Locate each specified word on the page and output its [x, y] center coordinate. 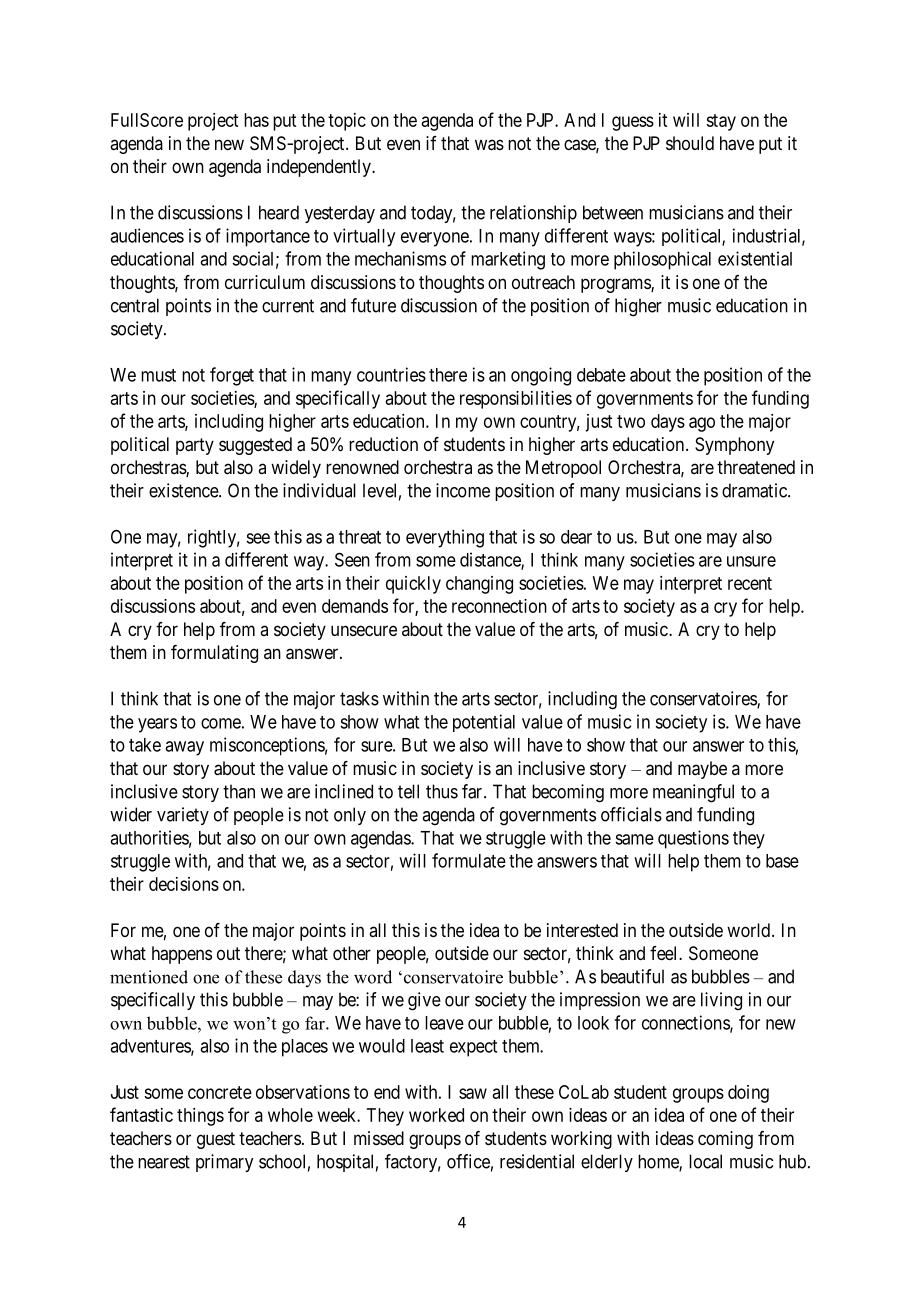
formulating [214, 654]
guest [216, 1140]
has [256, 120]
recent [750, 583]
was [489, 145]
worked [436, 1115]
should [690, 143]
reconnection [499, 606]
